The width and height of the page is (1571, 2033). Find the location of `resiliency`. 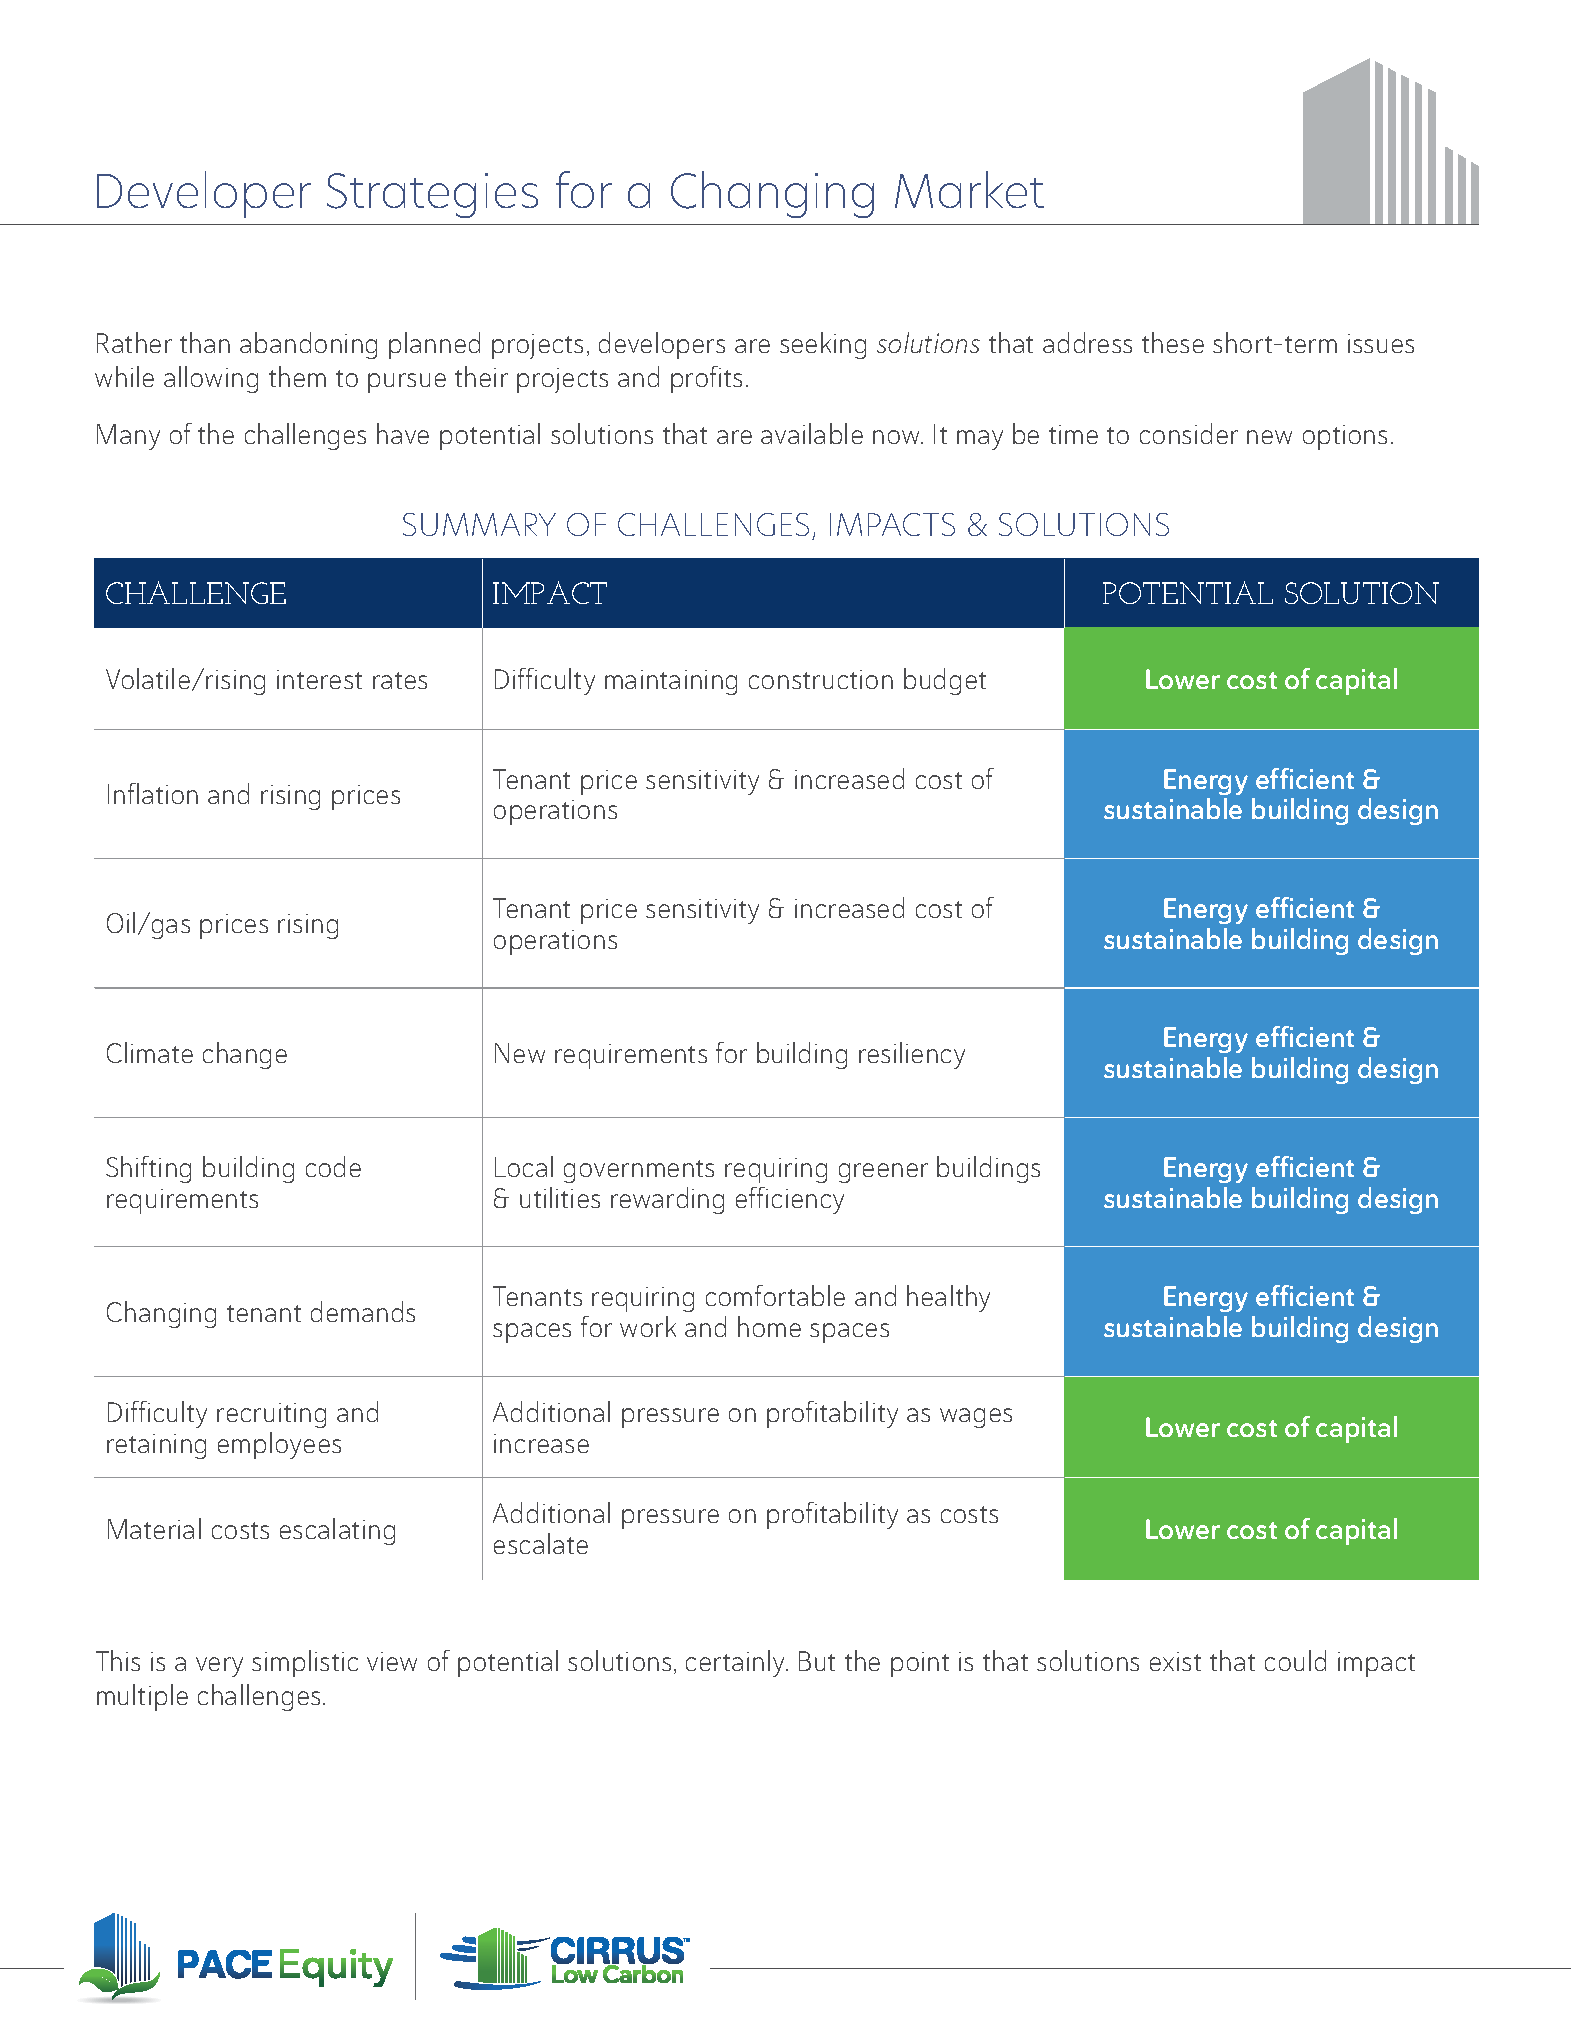

resiliency is located at coordinates (912, 1055).
